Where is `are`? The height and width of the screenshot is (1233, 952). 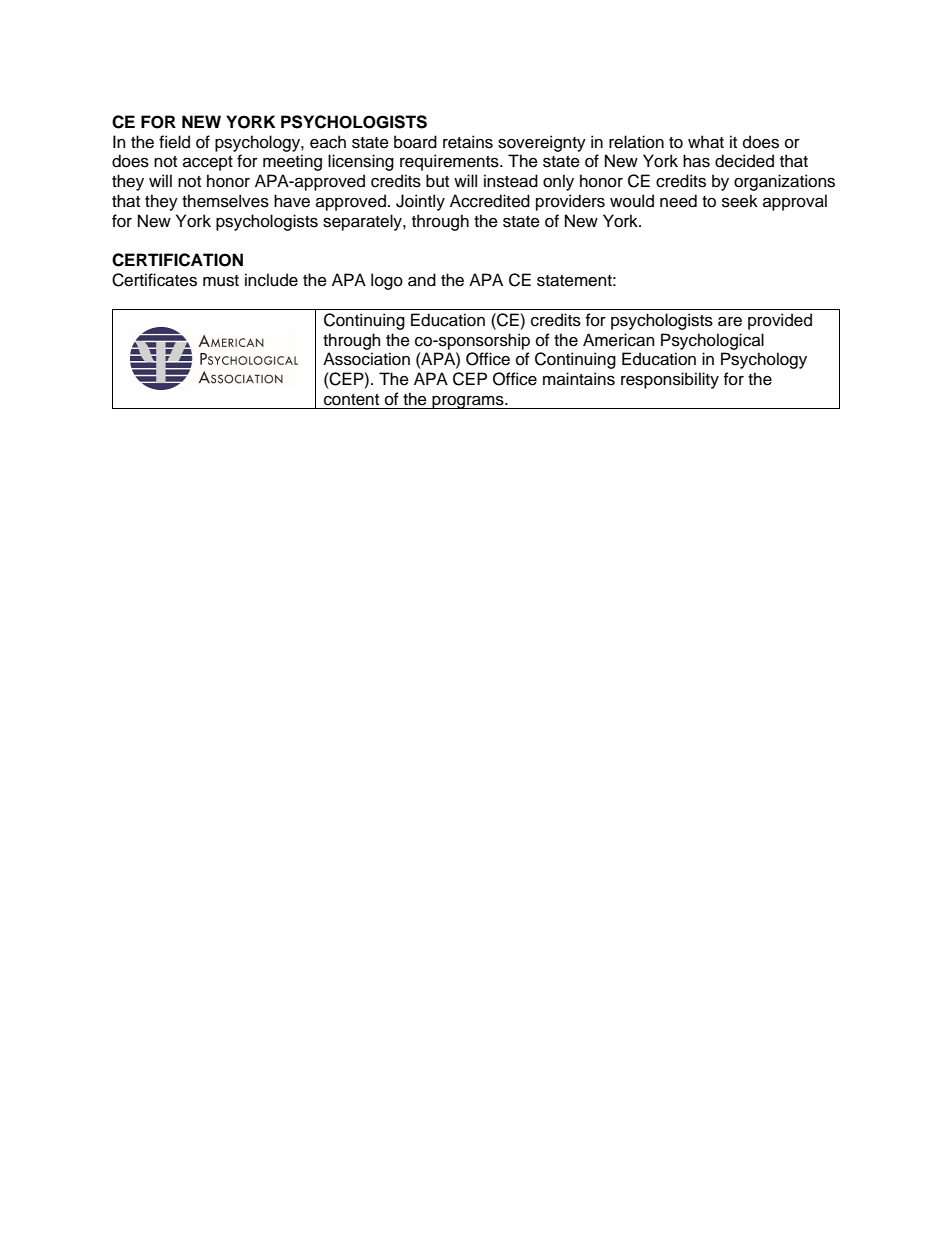 are is located at coordinates (730, 321).
